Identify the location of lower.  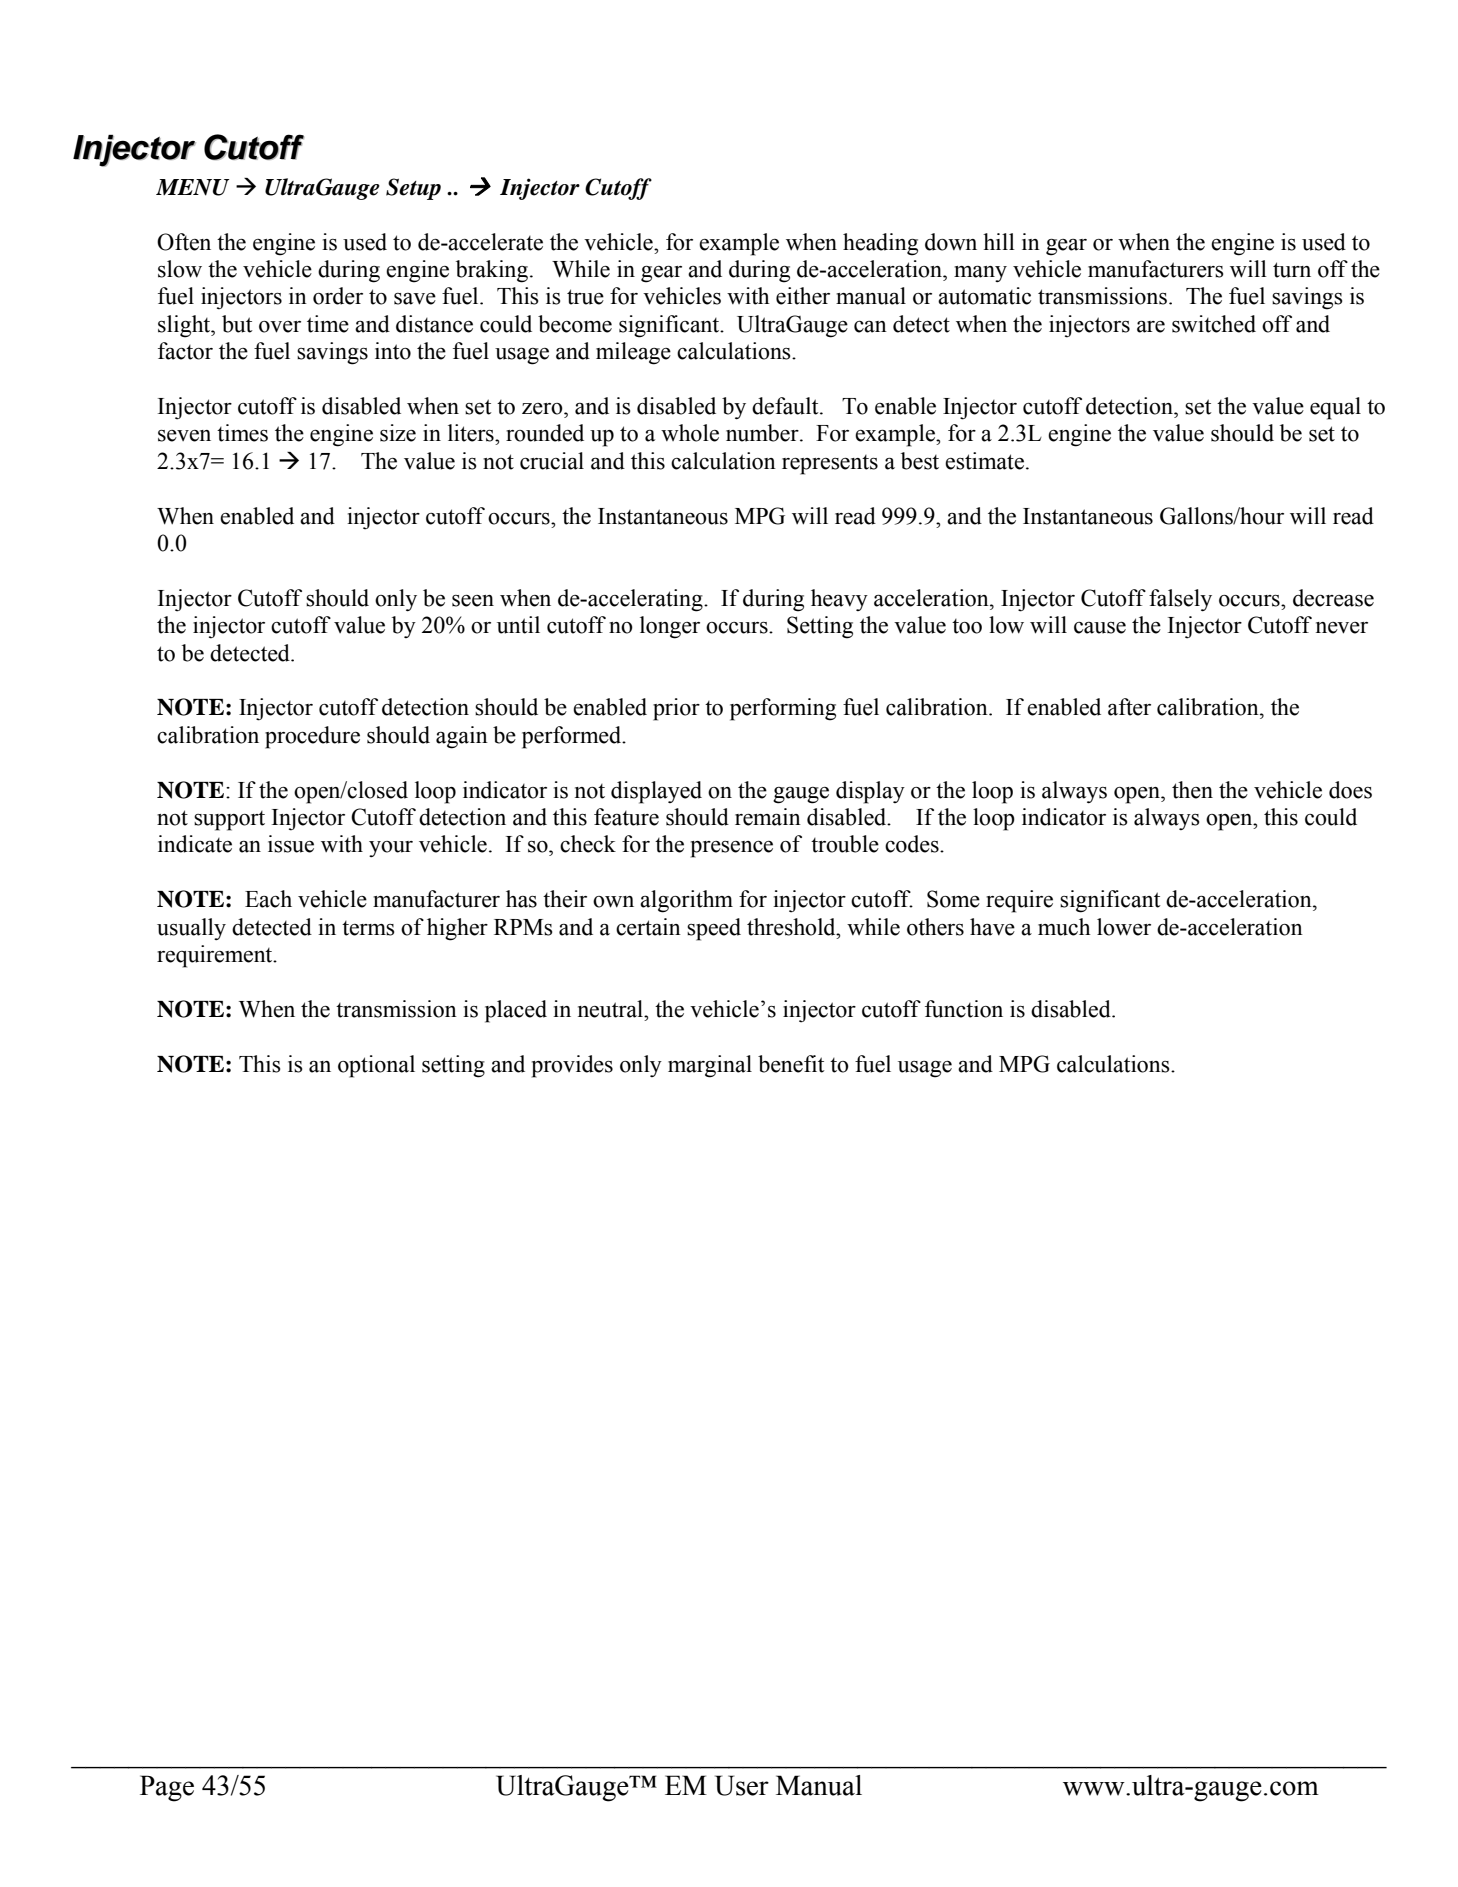
(1124, 927).
